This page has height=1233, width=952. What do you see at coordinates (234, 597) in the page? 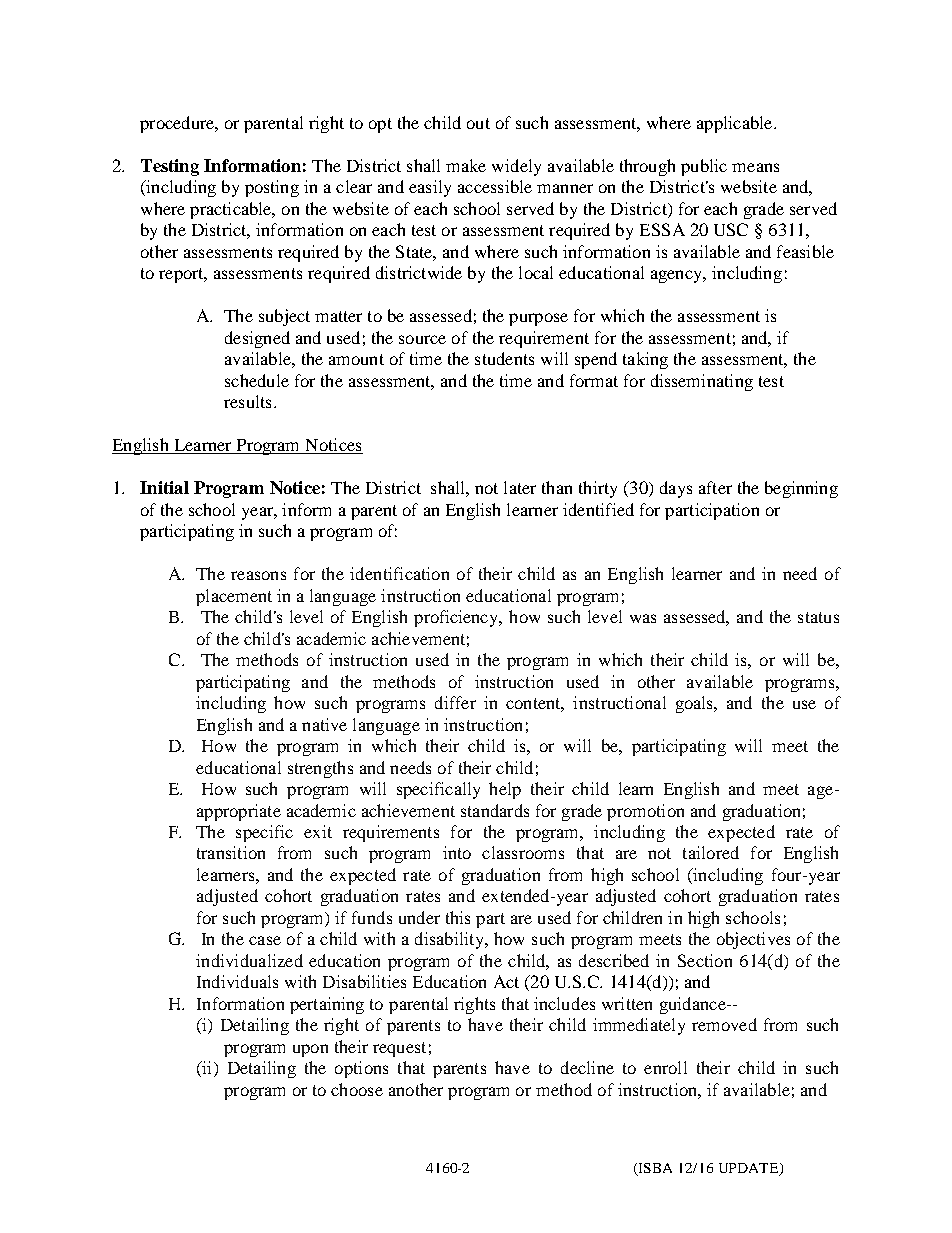
I see `placement` at bounding box center [234, 597].
